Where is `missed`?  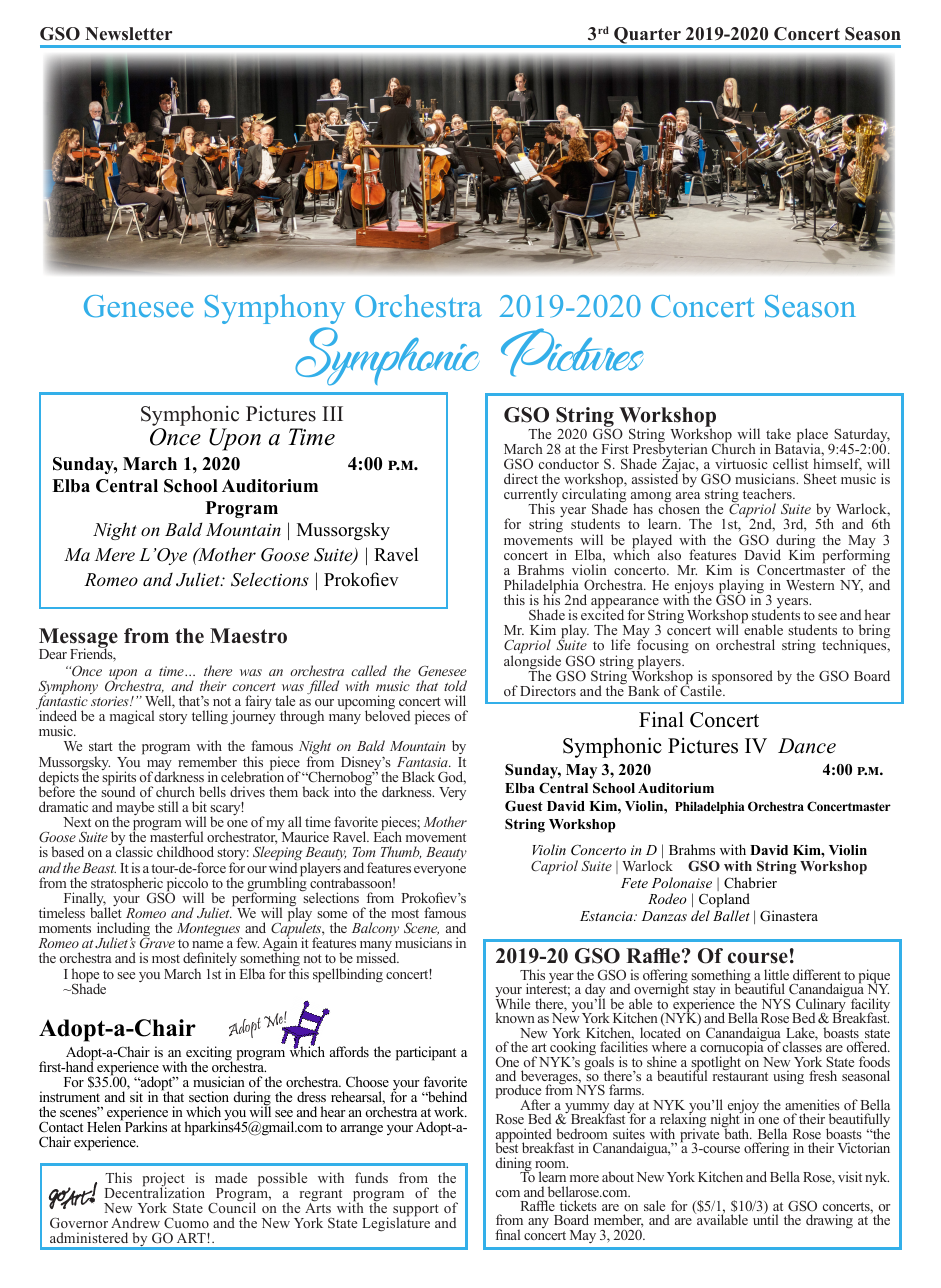 missed is located at coordinates (377, 957).
